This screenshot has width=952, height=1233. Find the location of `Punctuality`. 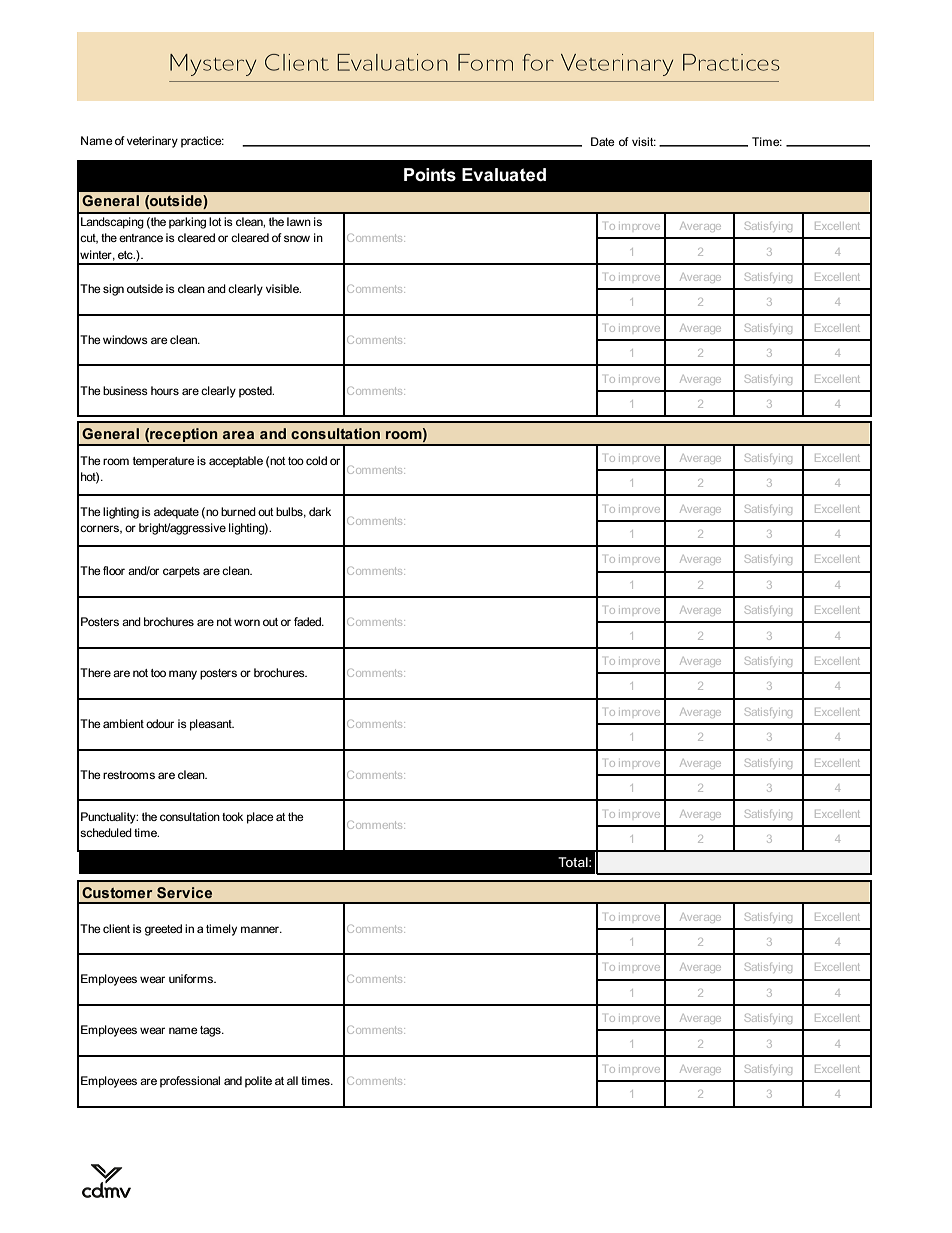

Punctuality is located at coordinates (109, 818).
